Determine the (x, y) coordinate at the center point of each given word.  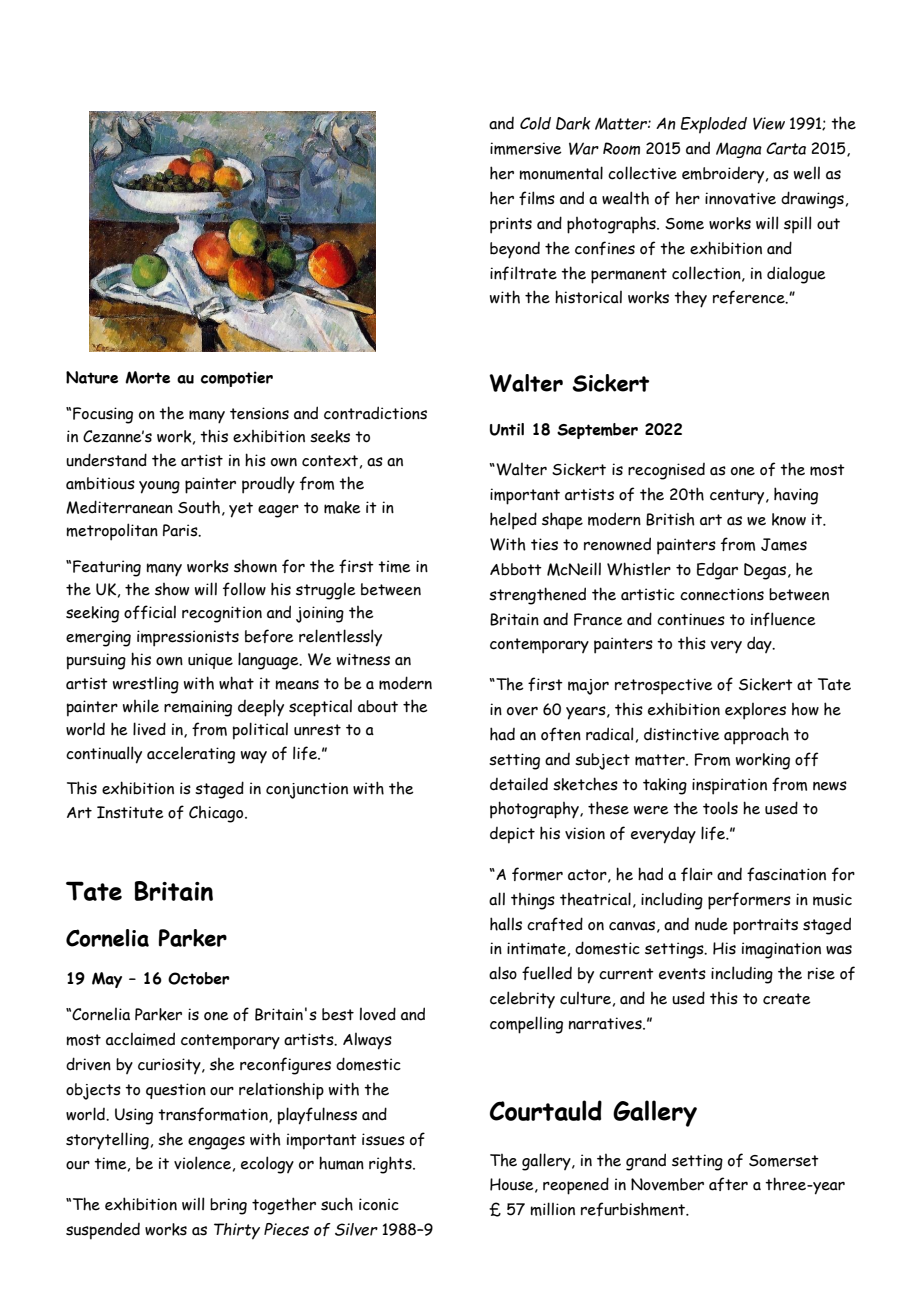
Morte (147, 377)
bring (228, 1206)
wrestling (146, 685)
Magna (739, 150)
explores (755, 711)
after (728, 1184)
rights (391, 1165)
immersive (526, 148)
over (522, 711)
